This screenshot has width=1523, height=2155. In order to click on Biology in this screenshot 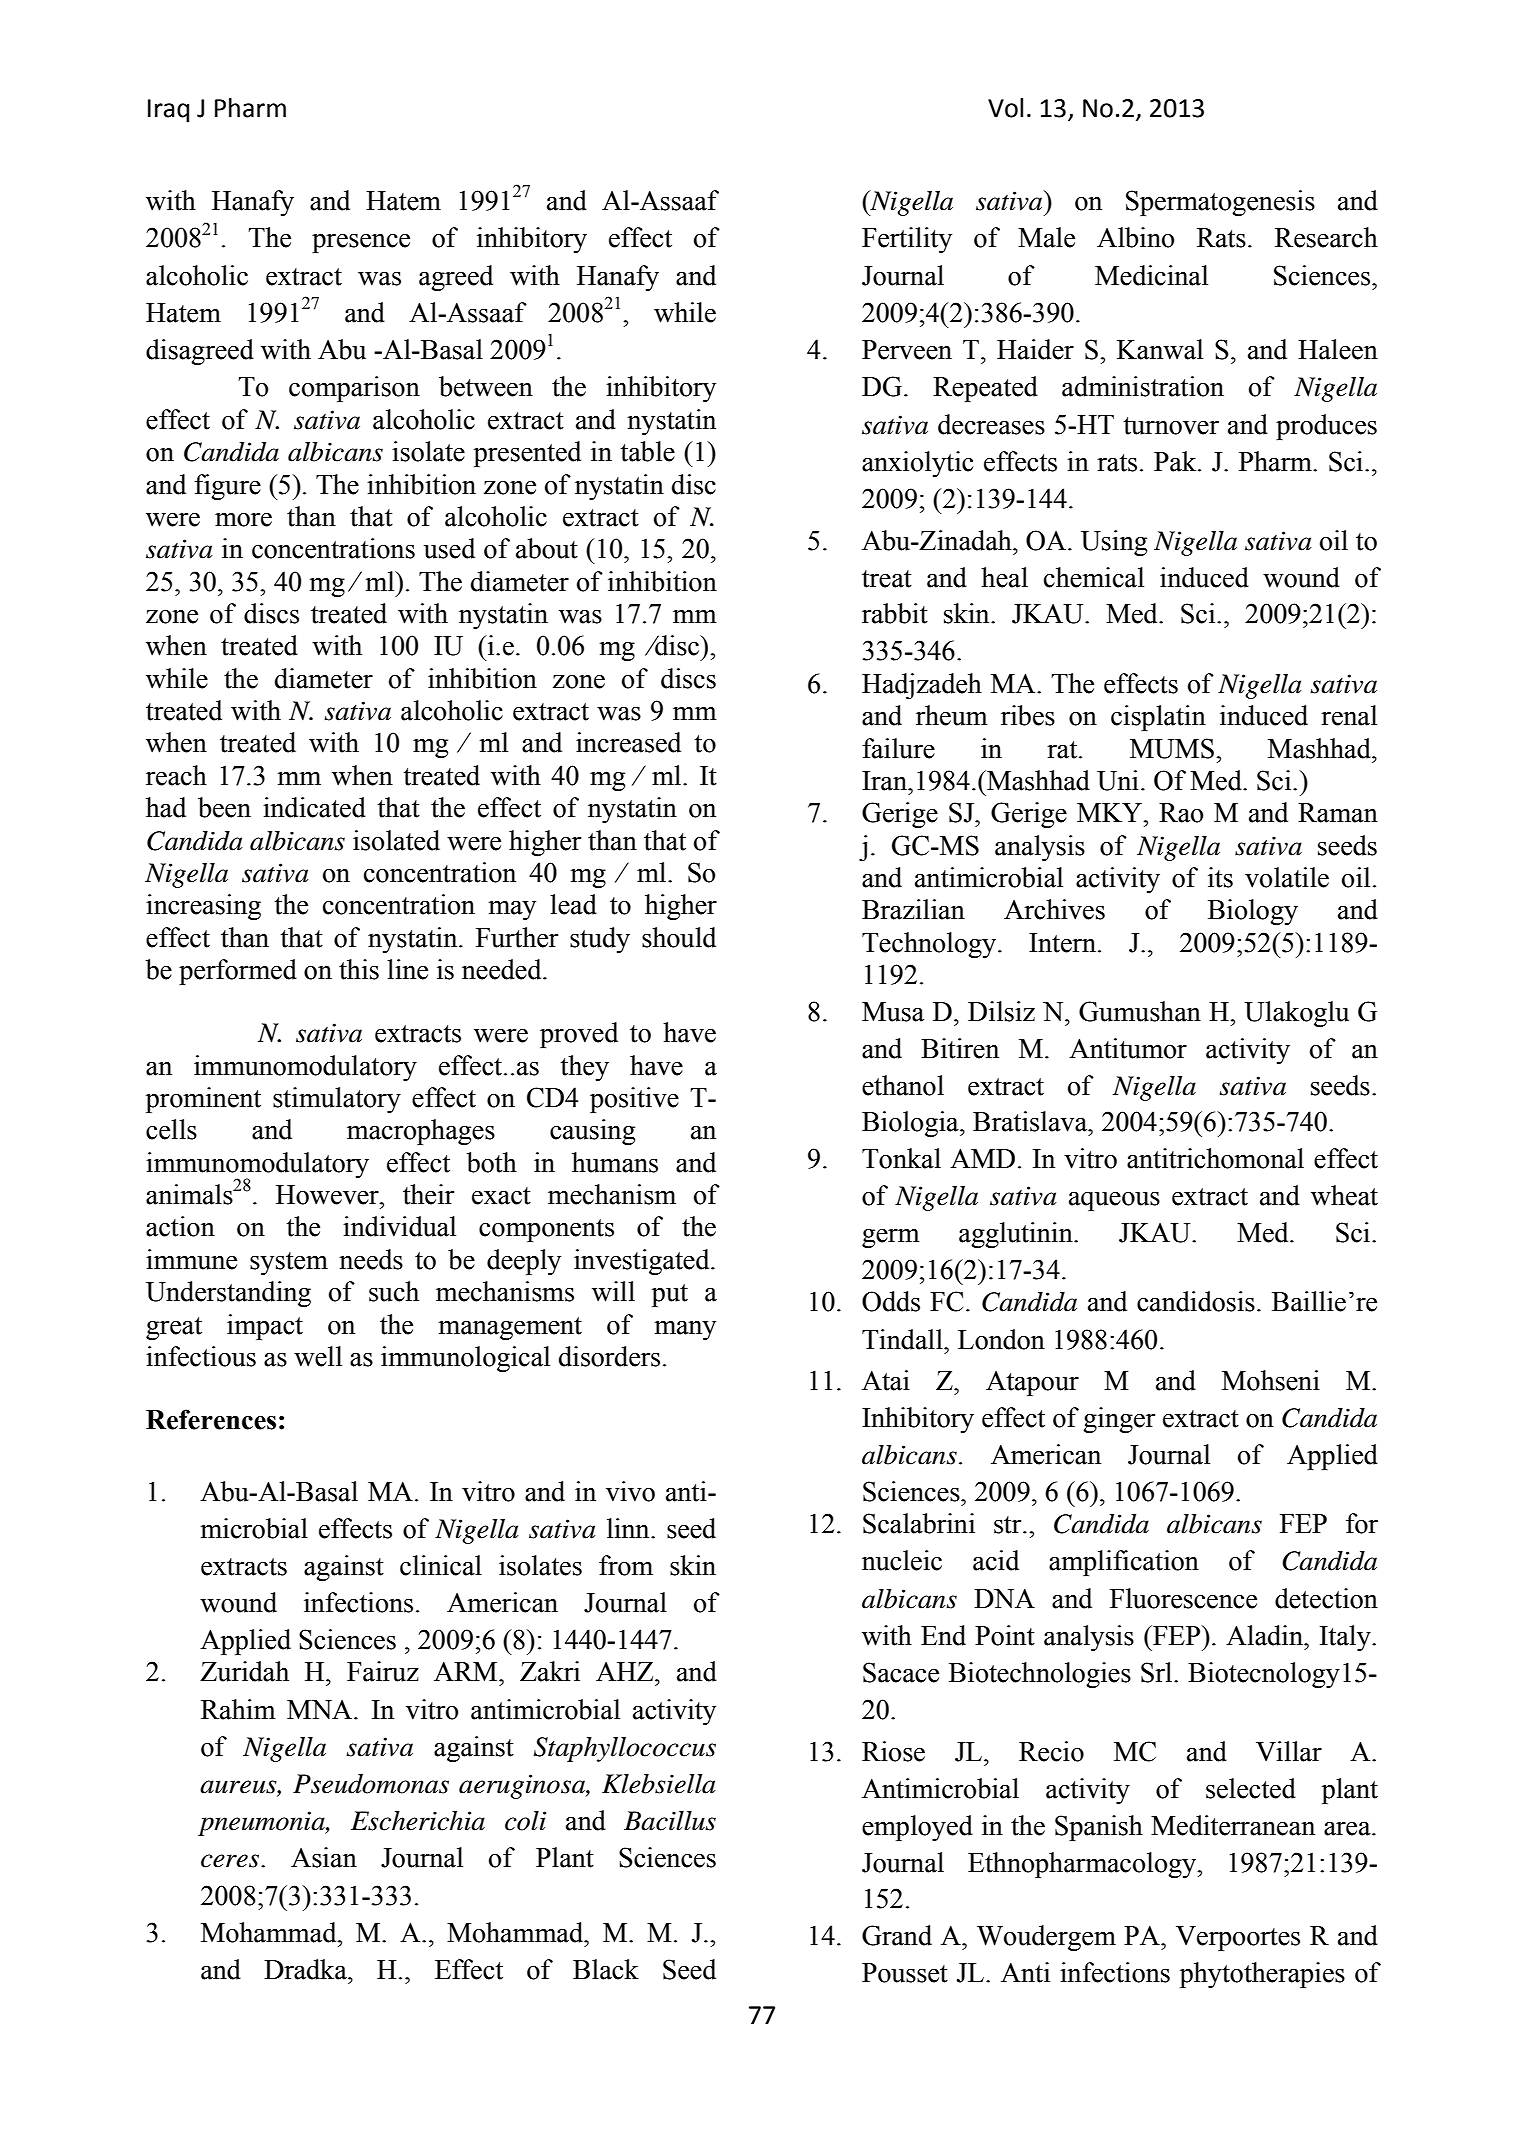, I will do `click(1253, 912)`.
